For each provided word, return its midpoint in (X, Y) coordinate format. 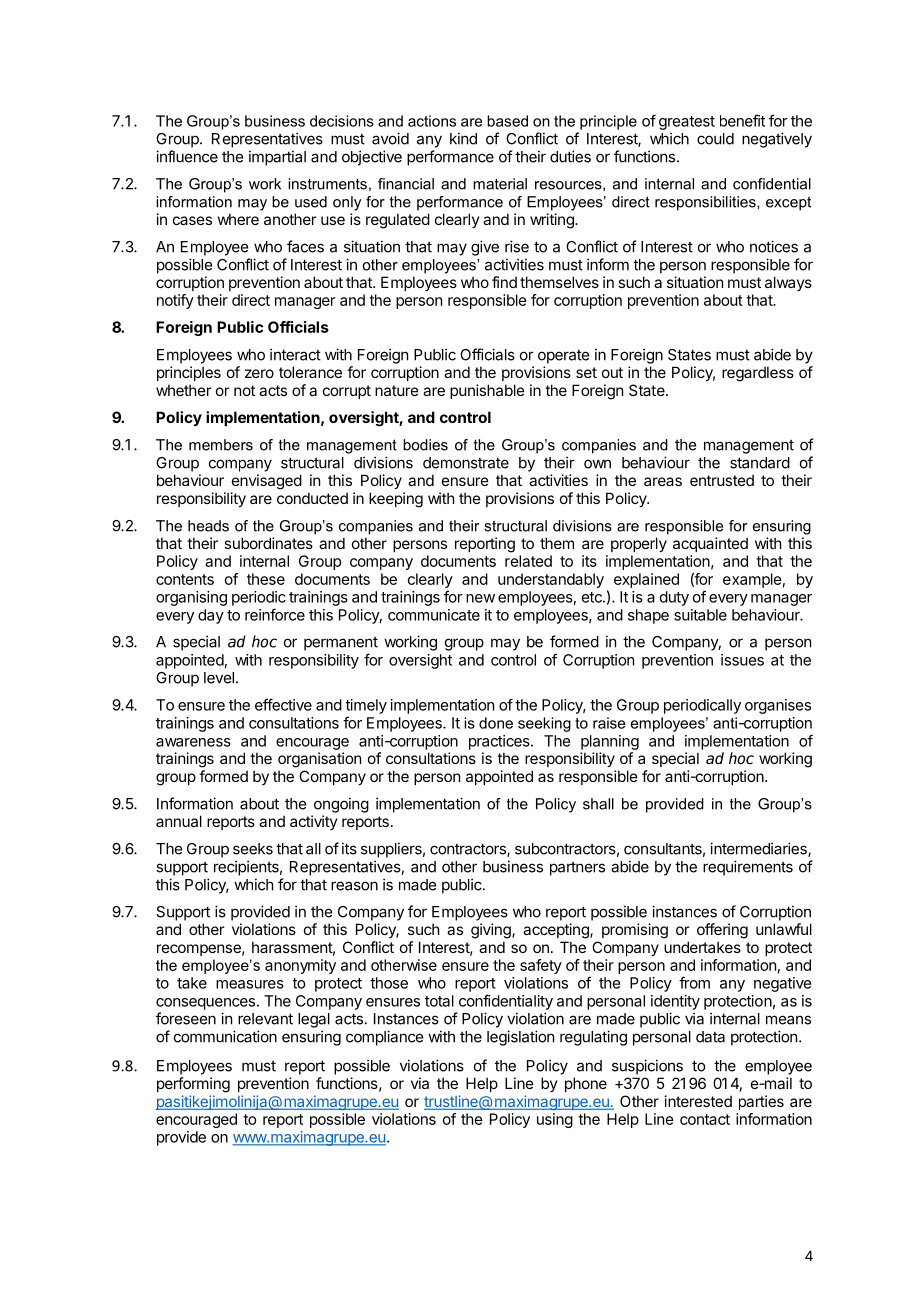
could (715, 139)
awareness (193, 742)
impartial (277, 158)
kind (463, 138)
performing (193, 1085)
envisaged (267, 482)
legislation (520, 1038)
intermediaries (759, 849)
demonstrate (466, 463)
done (496, 723)
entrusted (722, 480)
